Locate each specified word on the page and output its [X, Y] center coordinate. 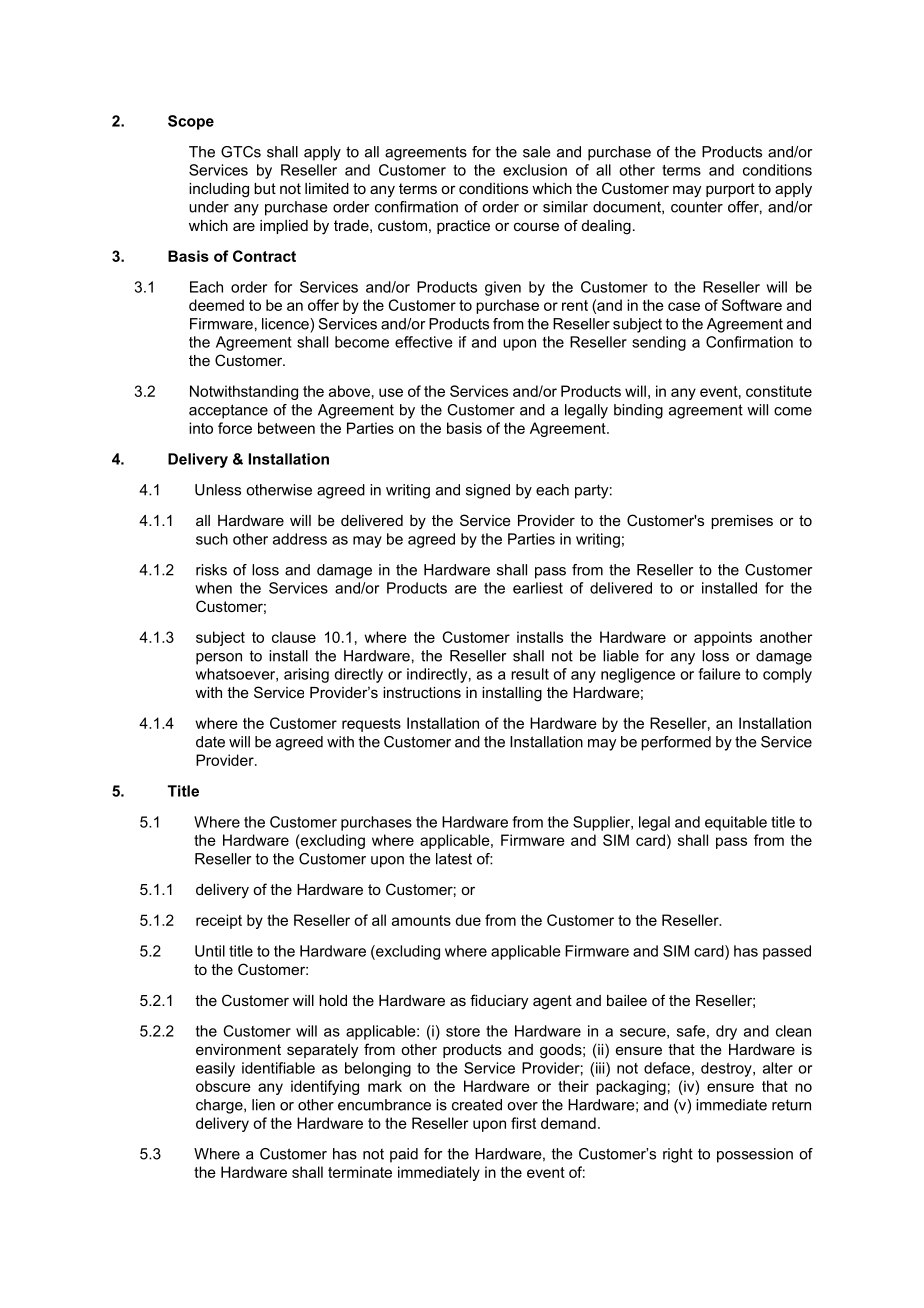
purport [730, 190]
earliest [538, 588]
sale [537, 152]
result [530, 674]
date [210, 742]
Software [752, 305]
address [300, 539]
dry [726, 1032]
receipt [219, 921]
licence [286, 324]
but [265, 188]
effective [424, 342]
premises [742, 522]
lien [263, 1105]
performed [676, 743]
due [468, 920]
